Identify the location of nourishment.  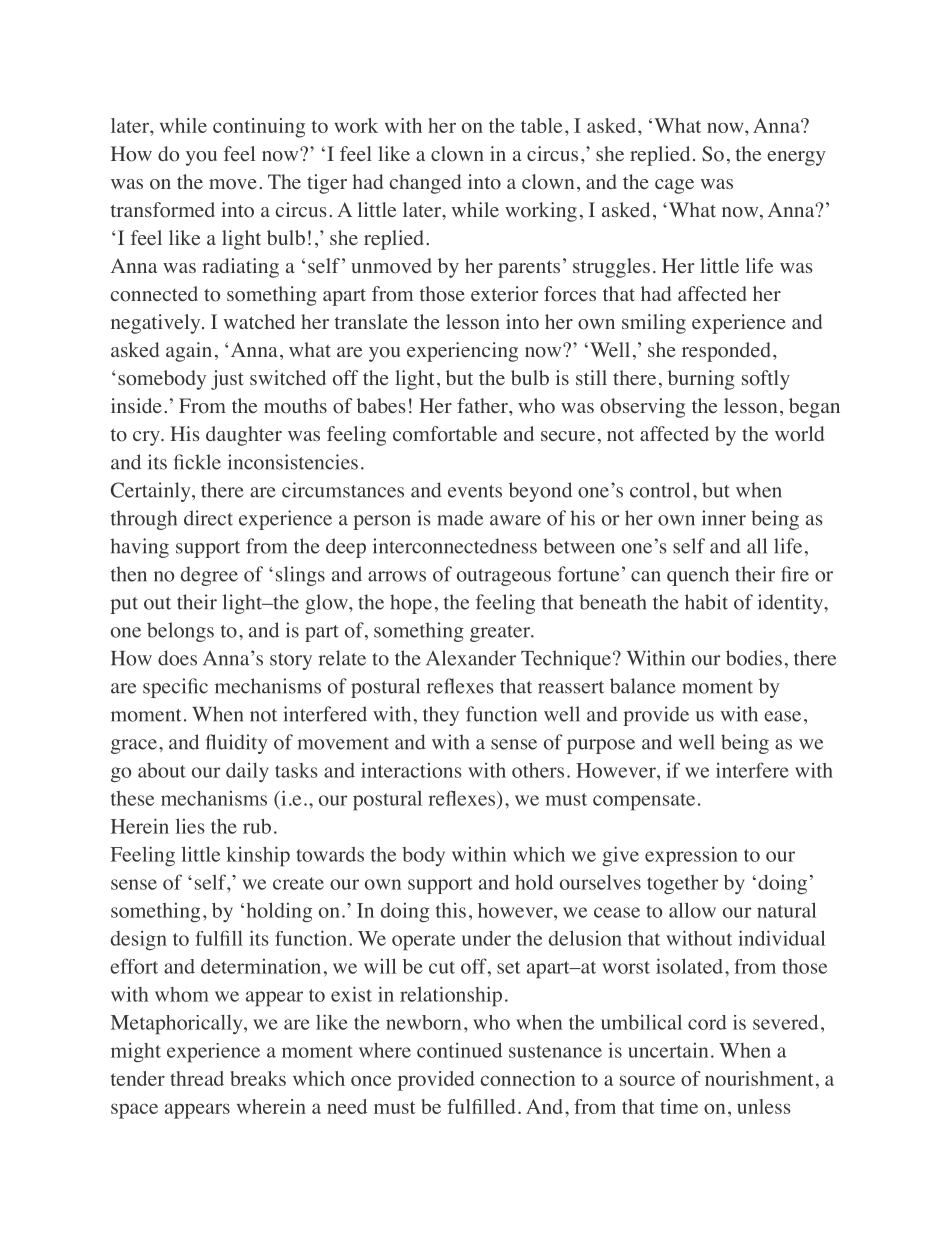
(759, 1078).
